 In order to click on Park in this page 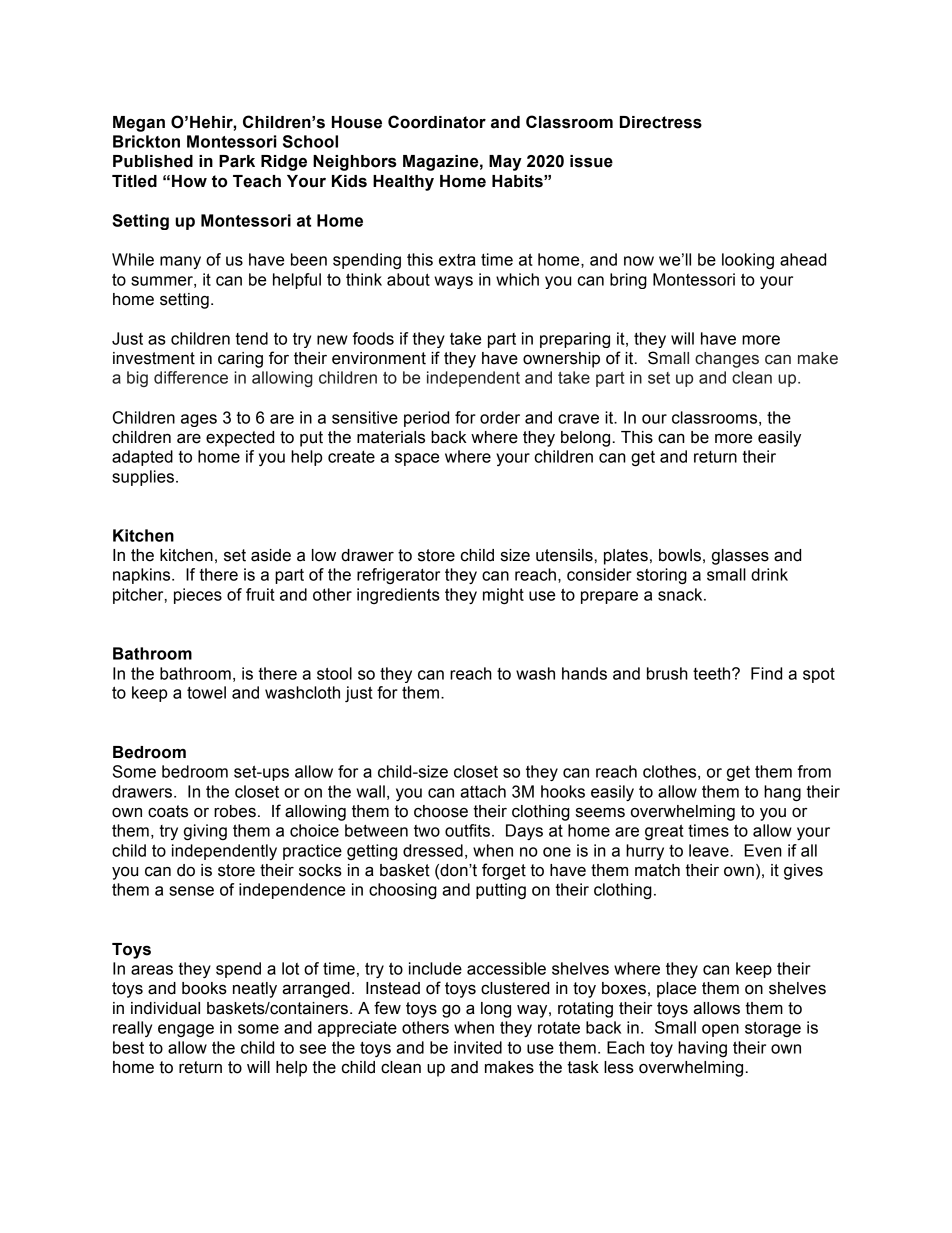, I will do `click(237, 161)`.
